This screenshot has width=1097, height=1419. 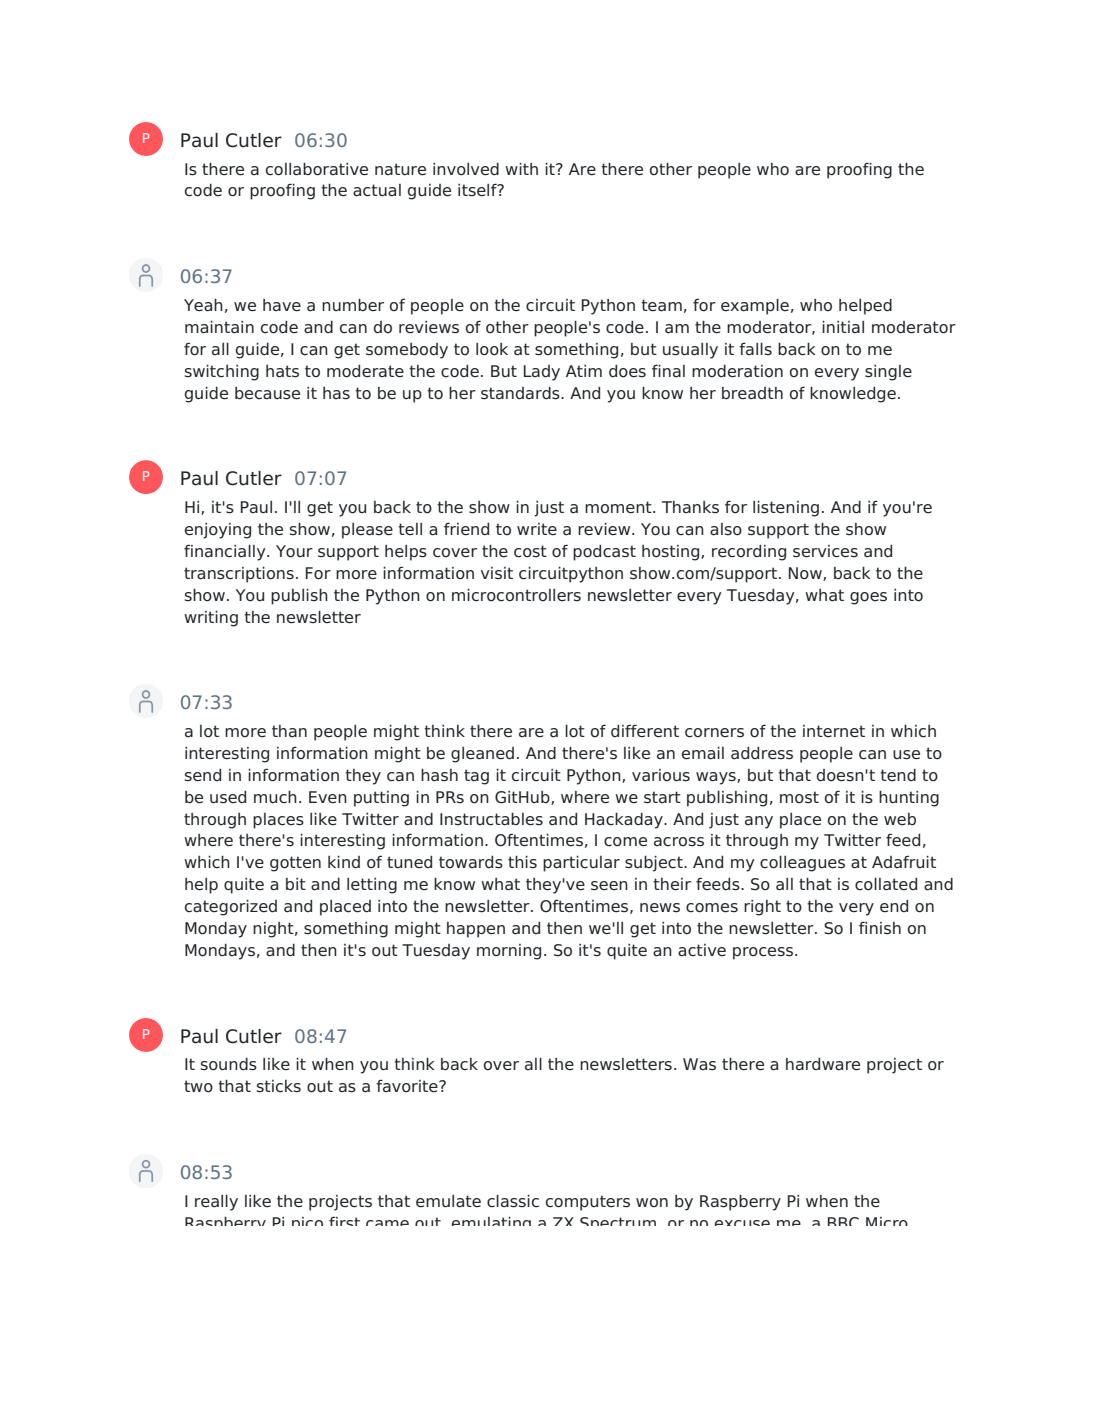 I want to click on pico, so click(x=307, y=1221).
